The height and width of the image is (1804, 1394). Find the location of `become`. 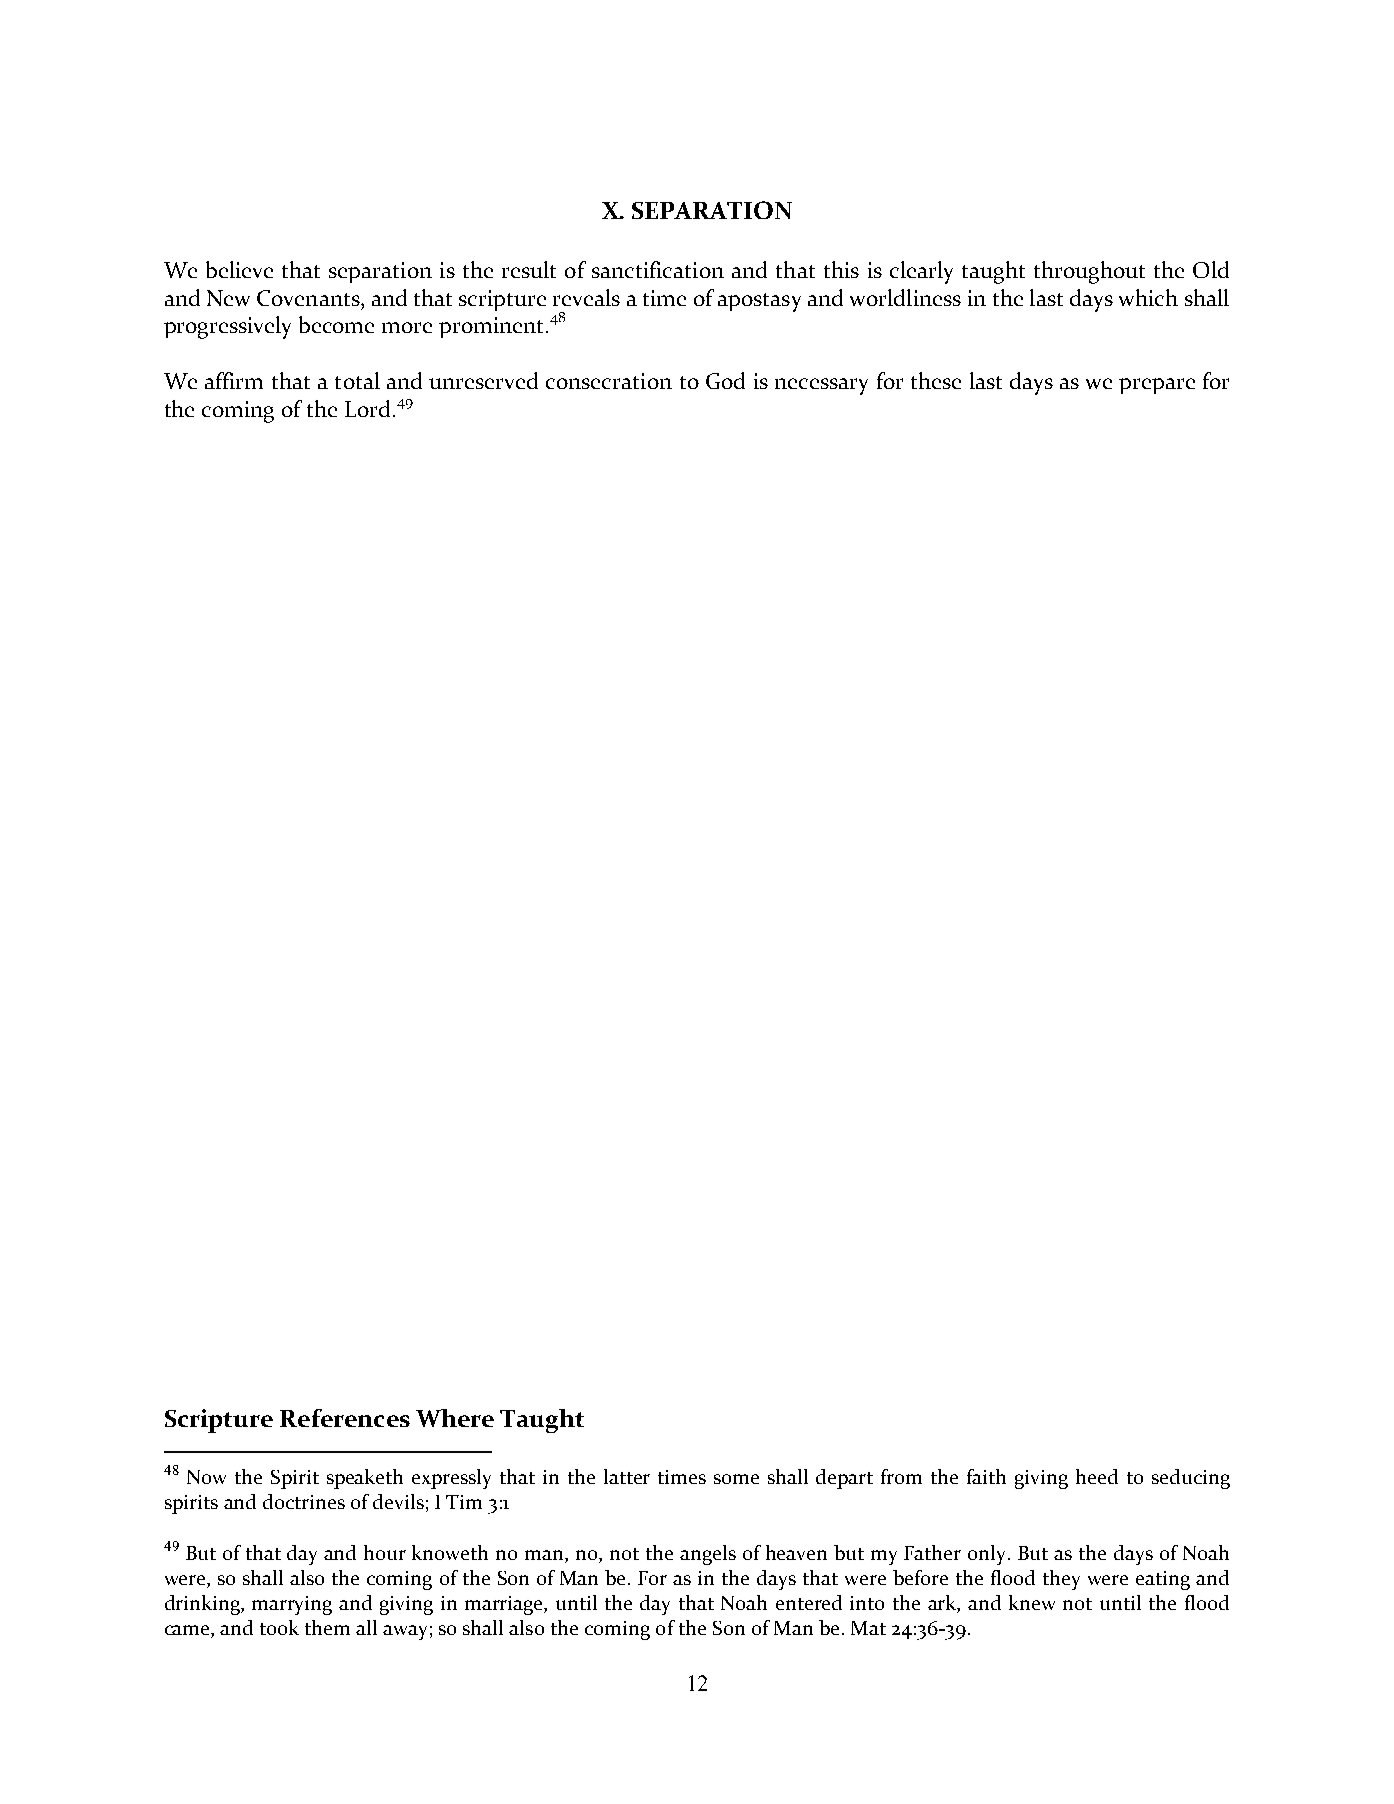

become is located at coordinates (336, 324).
